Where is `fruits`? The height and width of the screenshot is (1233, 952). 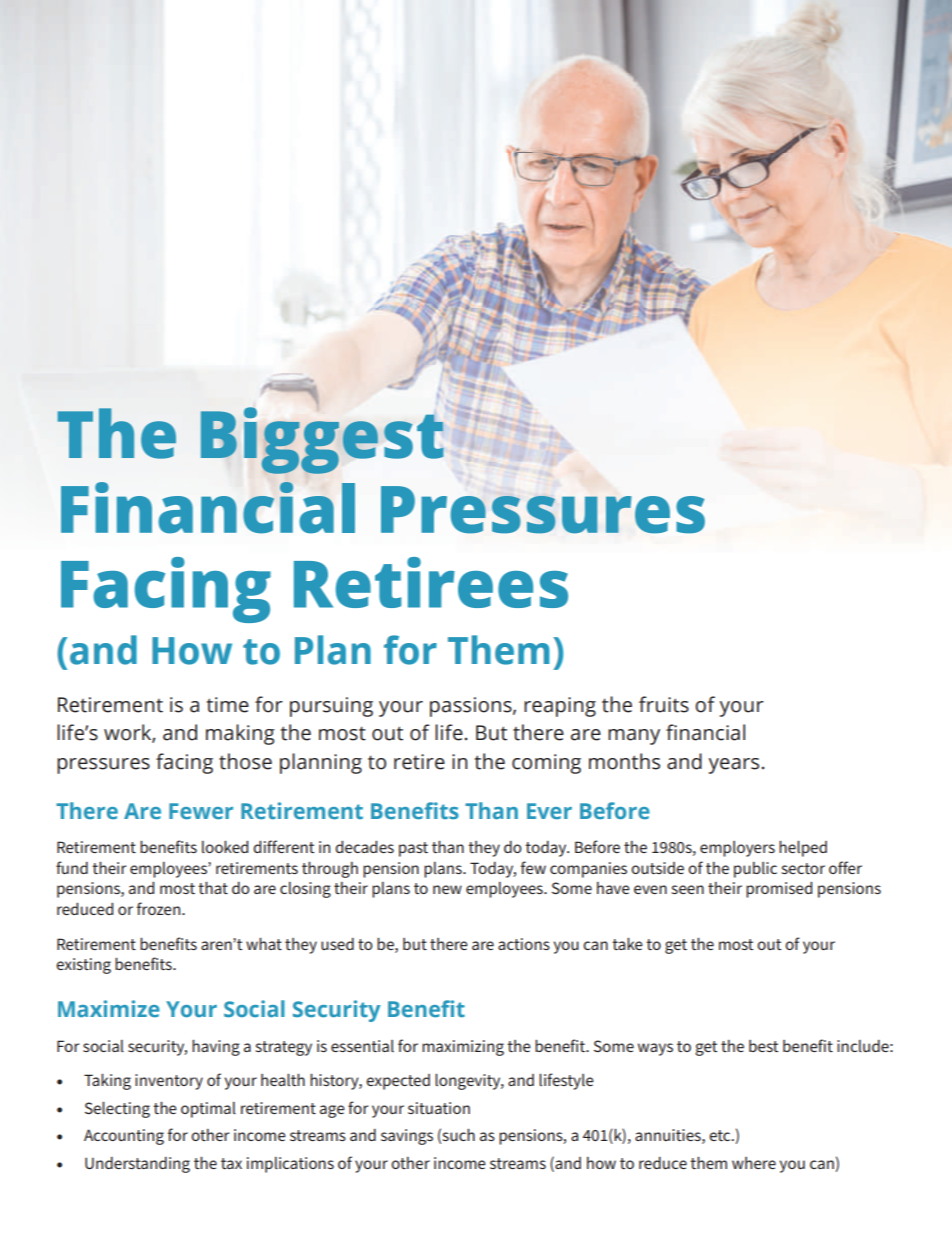 fruits is located at coordinates (664, 704).
